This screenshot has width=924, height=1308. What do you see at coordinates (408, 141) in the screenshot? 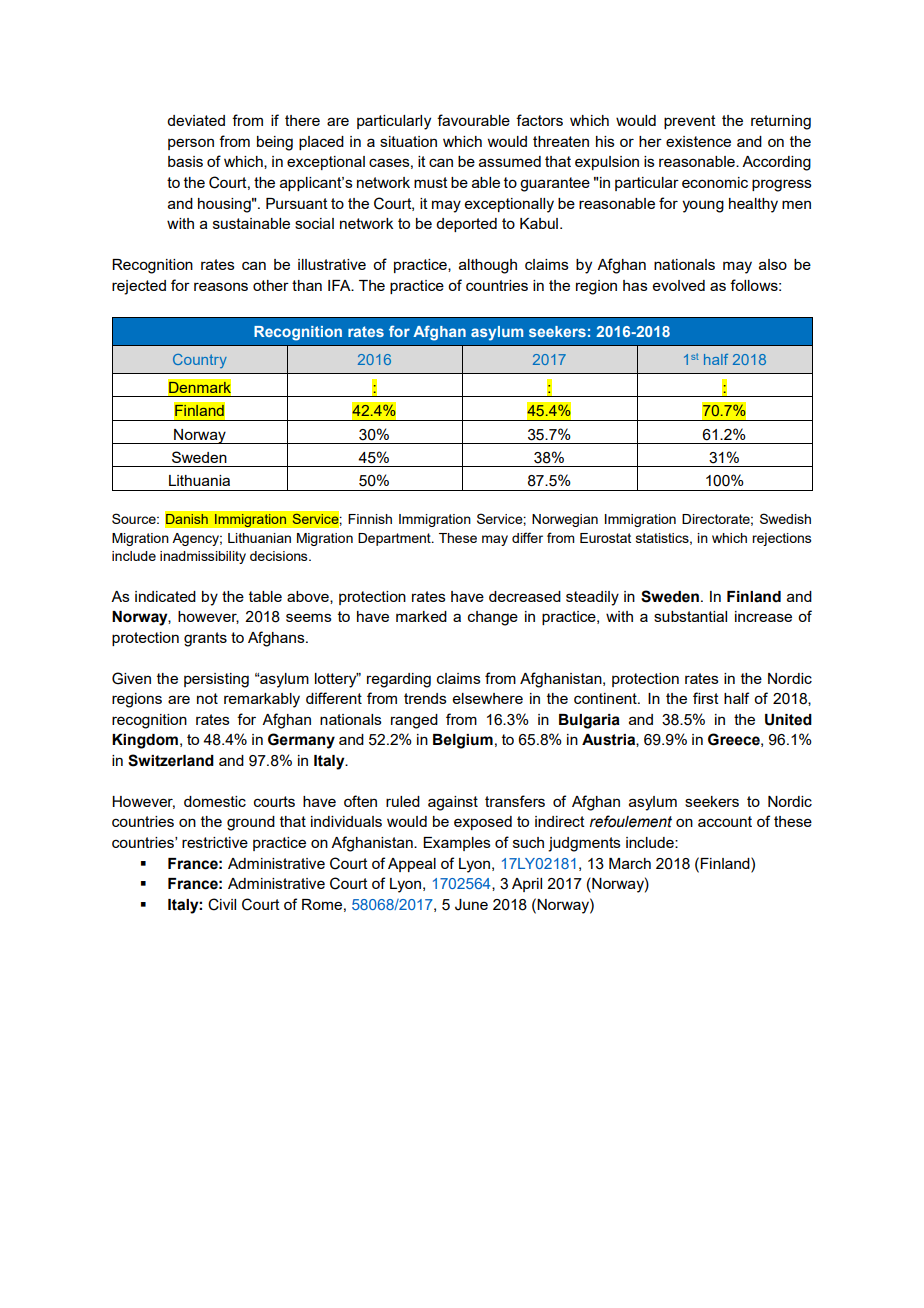
I see `situation` at bounding box center [408, 141].
